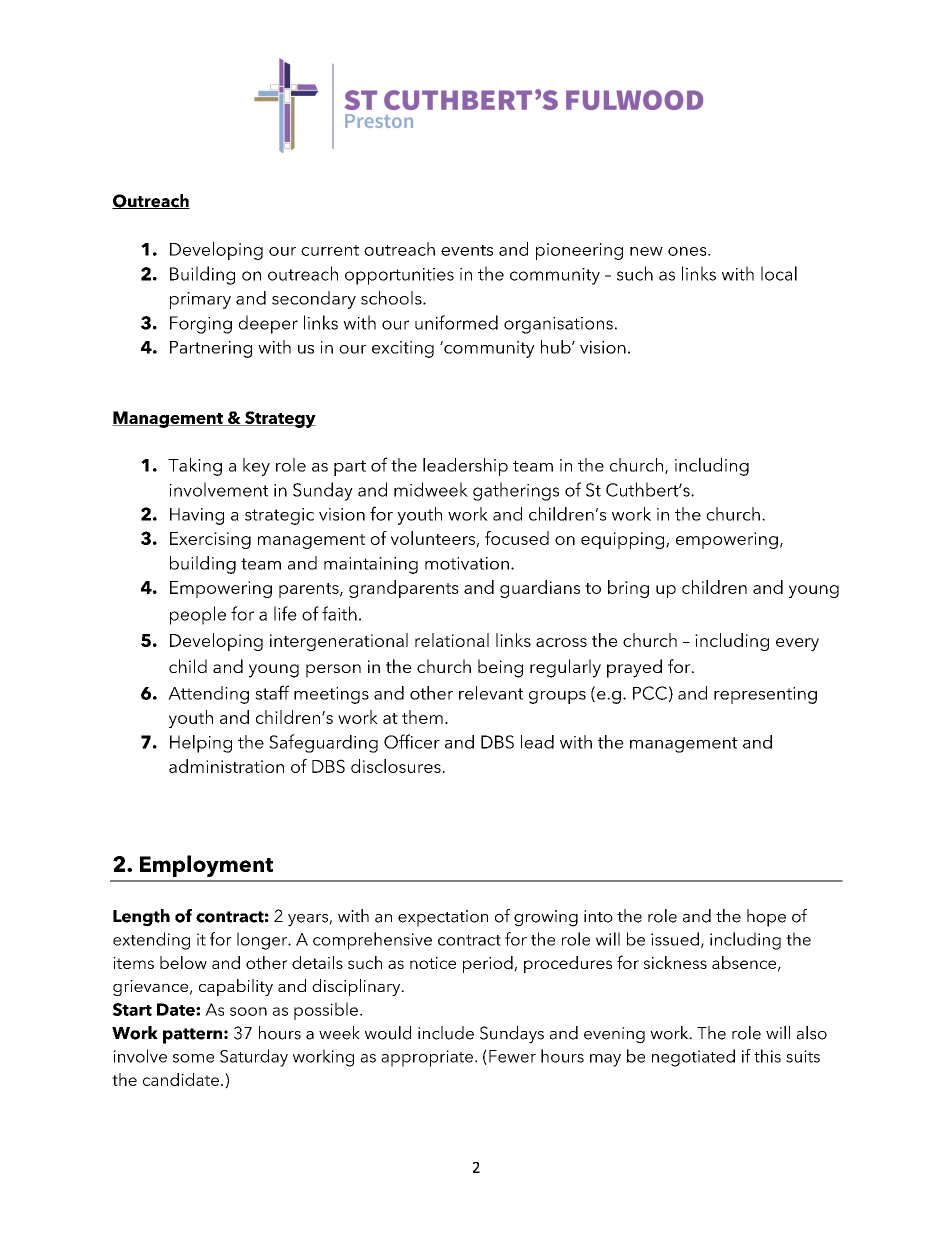 This document has width=952, height=1233. What do you see at coordinates (422, 717) in the document?
I see `them` at bounding box center [422, 717].
